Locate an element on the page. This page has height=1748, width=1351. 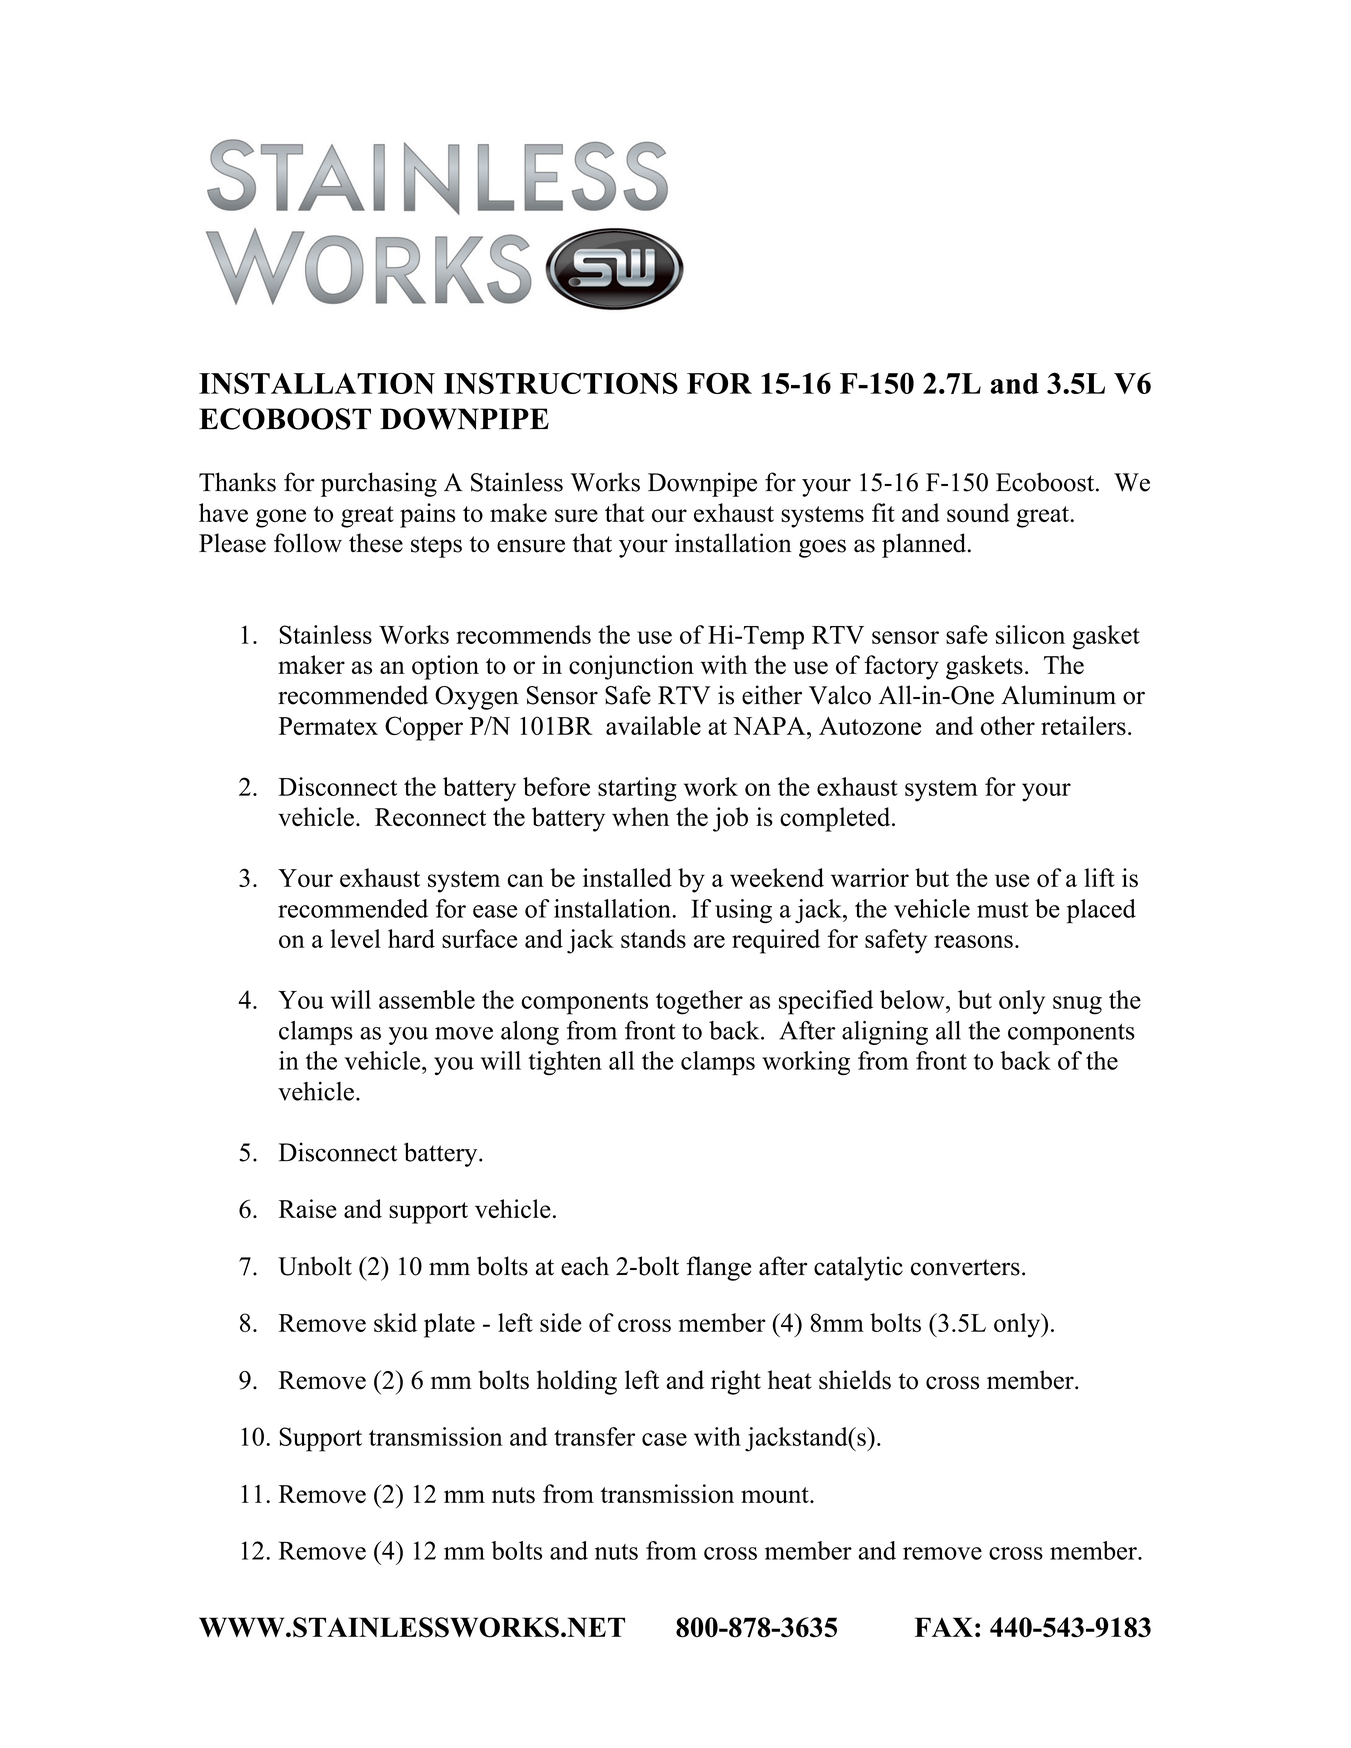
other is located at coordinates (1008, 725).
